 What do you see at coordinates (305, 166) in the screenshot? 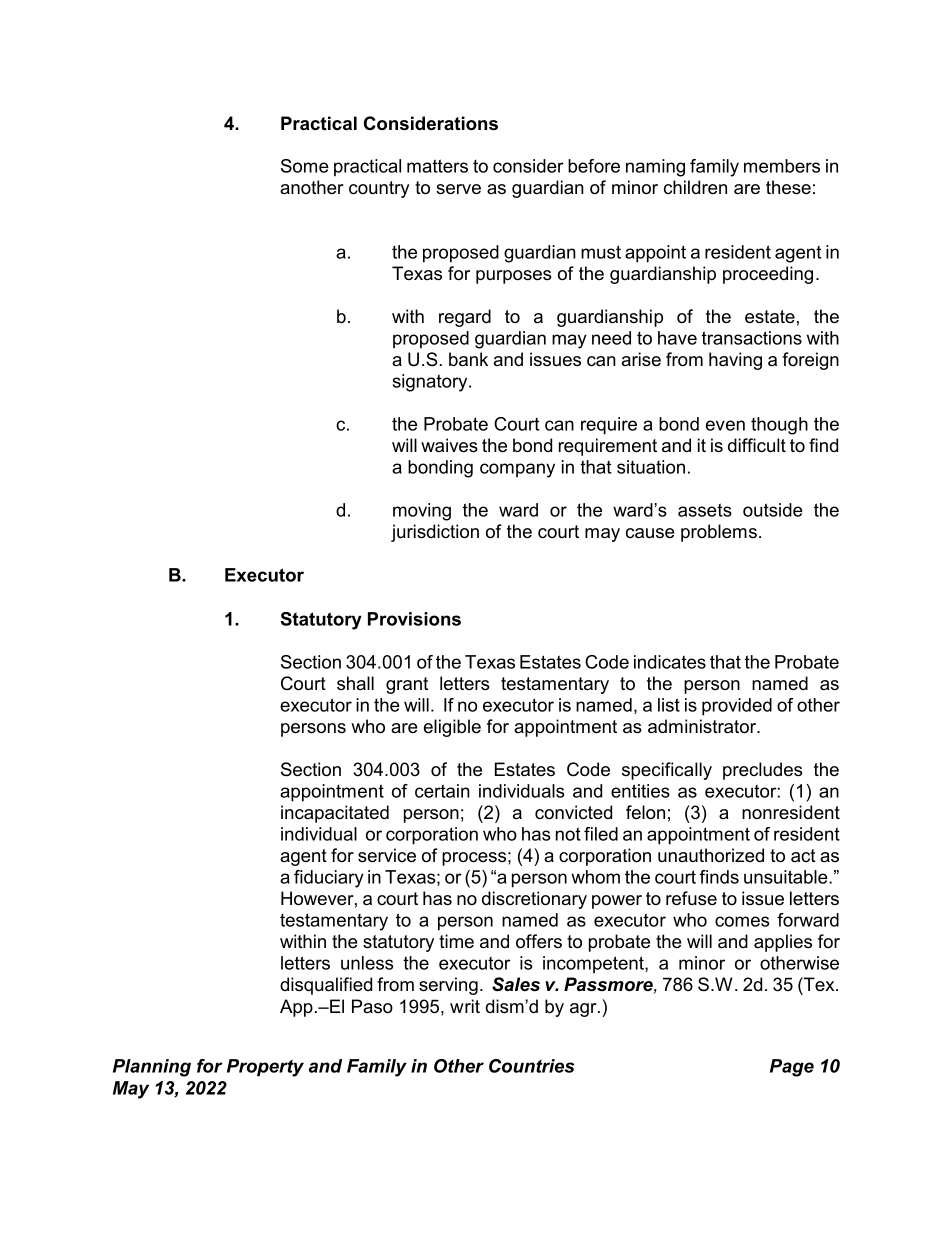
I see `Some` at bounding box center [305, 166].
